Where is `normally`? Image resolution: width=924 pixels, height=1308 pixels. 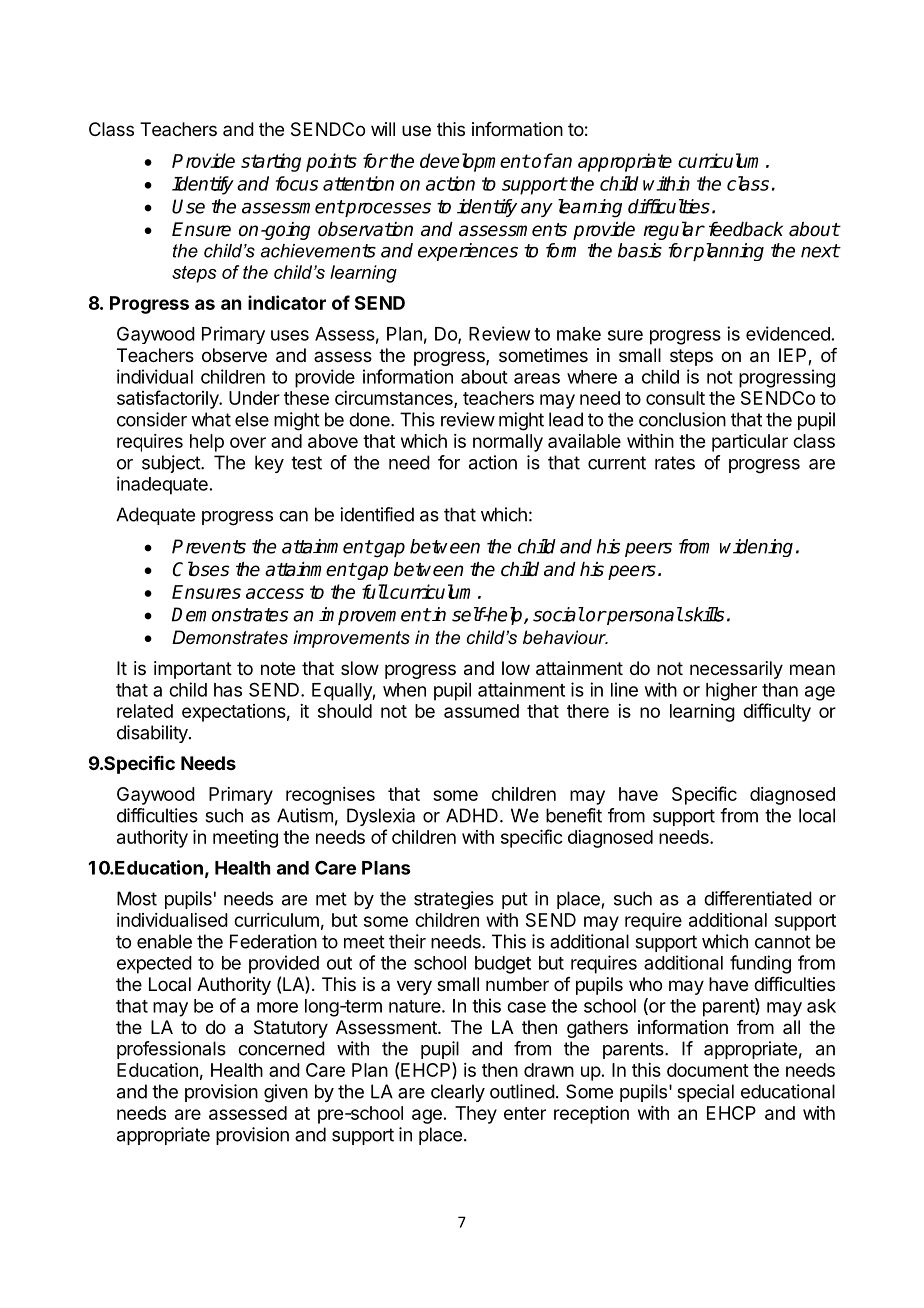 normally is located at coordinates (508, 443).
